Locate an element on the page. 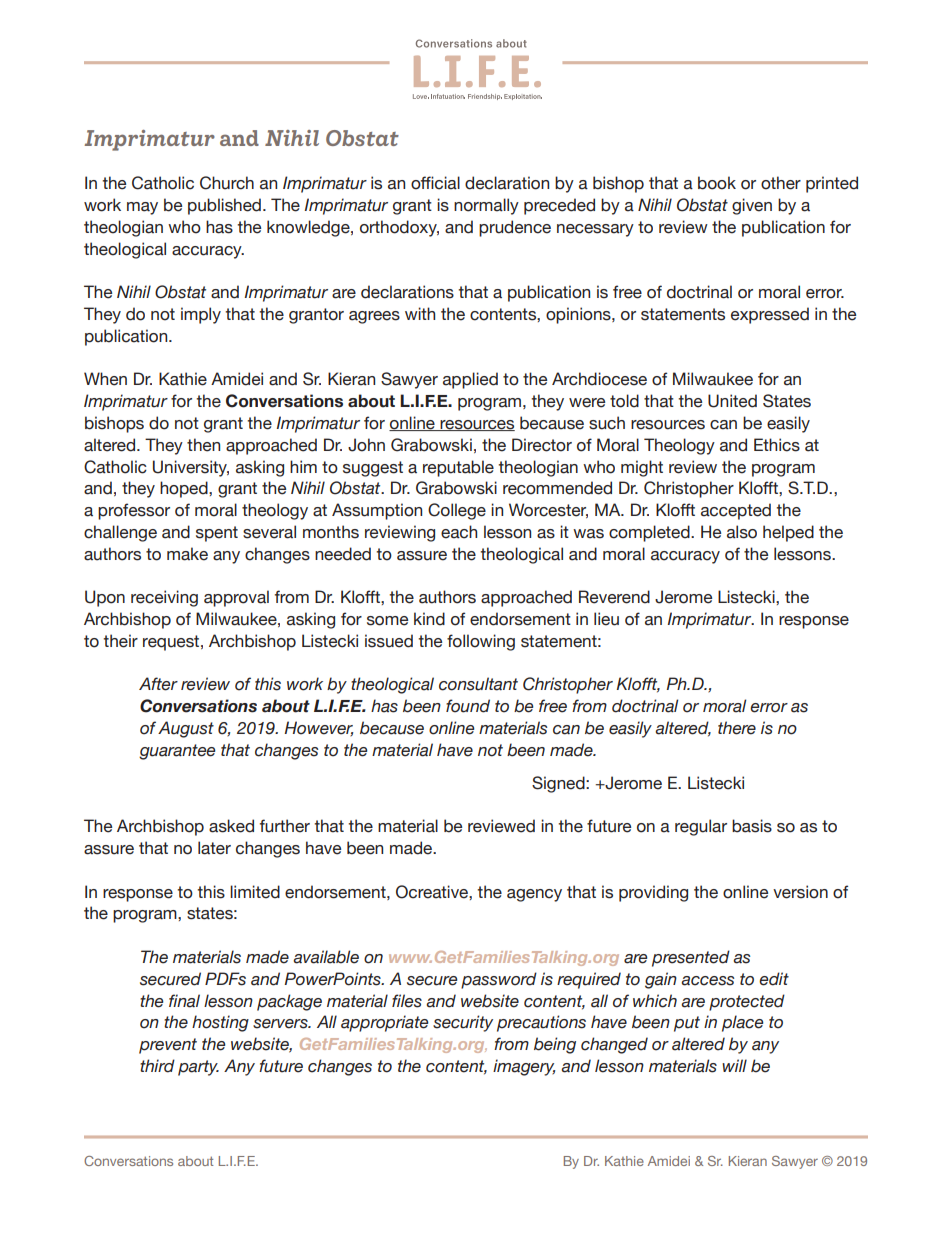  applied is located at coordinates (470, 380).
